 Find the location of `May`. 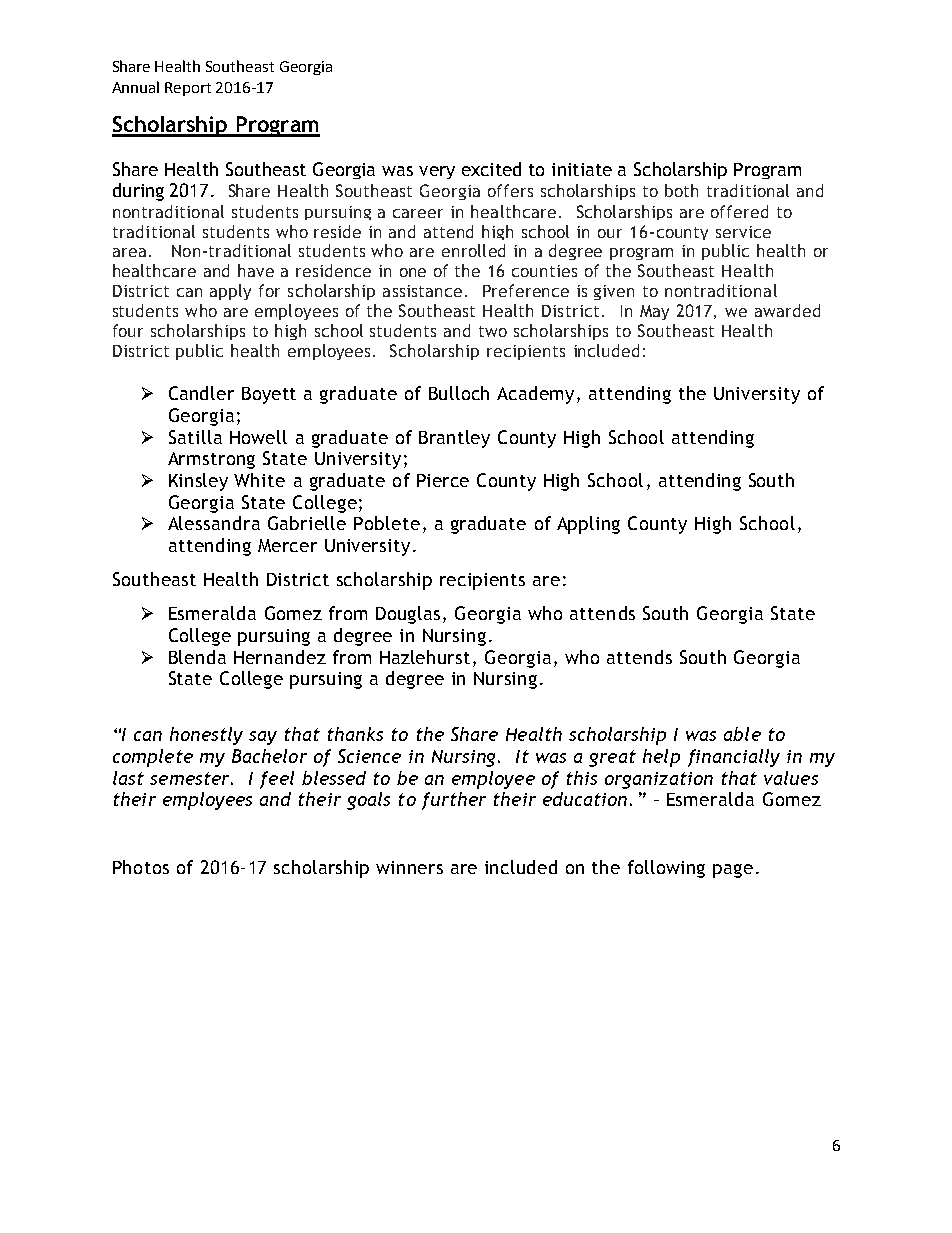

May is located at coordinates (654, 312).
